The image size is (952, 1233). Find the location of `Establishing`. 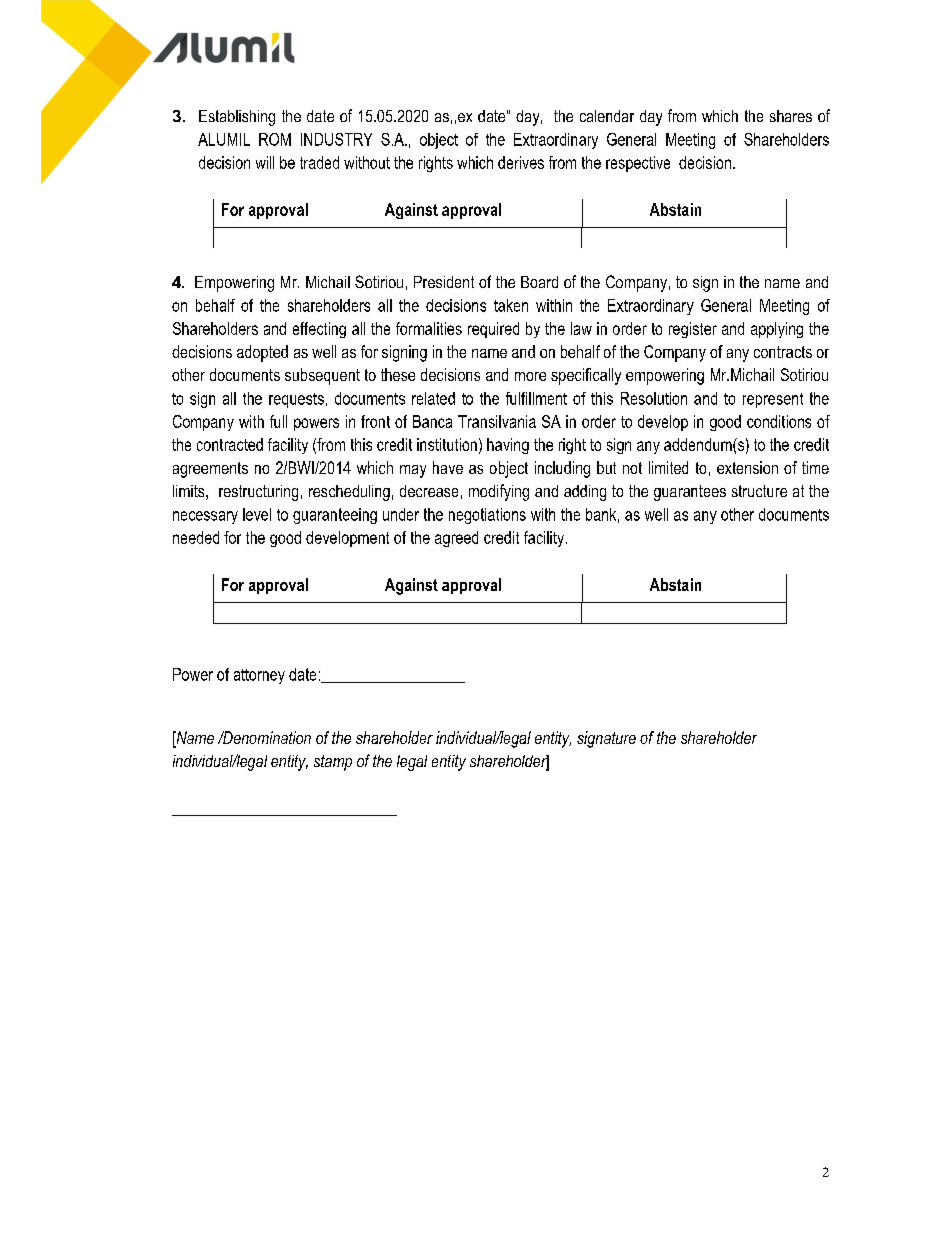

Establishing is located at coordinates (237, 118).
